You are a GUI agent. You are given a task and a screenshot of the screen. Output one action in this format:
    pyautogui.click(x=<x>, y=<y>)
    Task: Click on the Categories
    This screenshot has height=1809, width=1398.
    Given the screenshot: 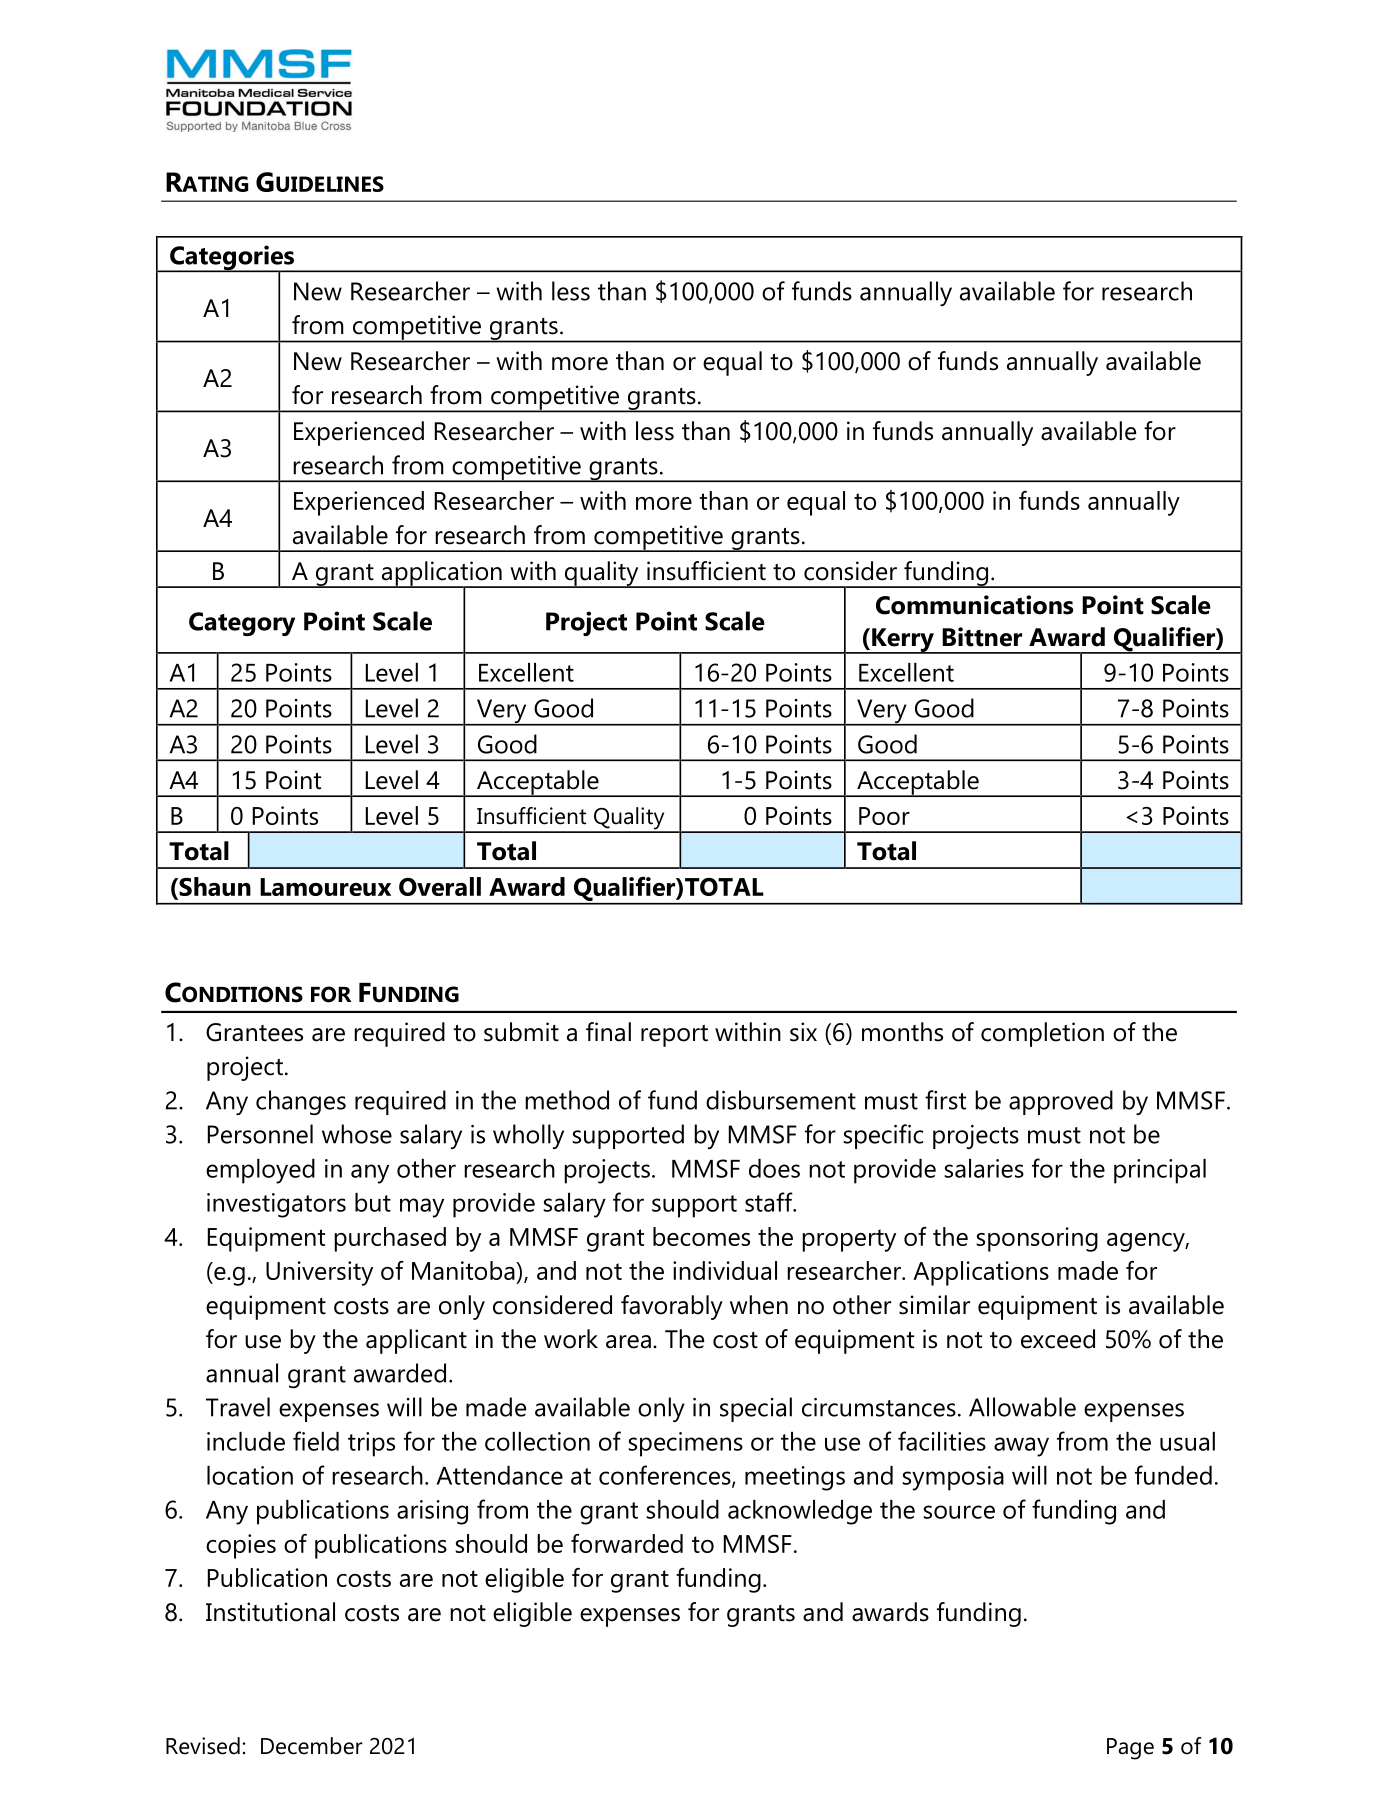 What is the action you would take?
    pyautogui.click(x=232, y=259)
